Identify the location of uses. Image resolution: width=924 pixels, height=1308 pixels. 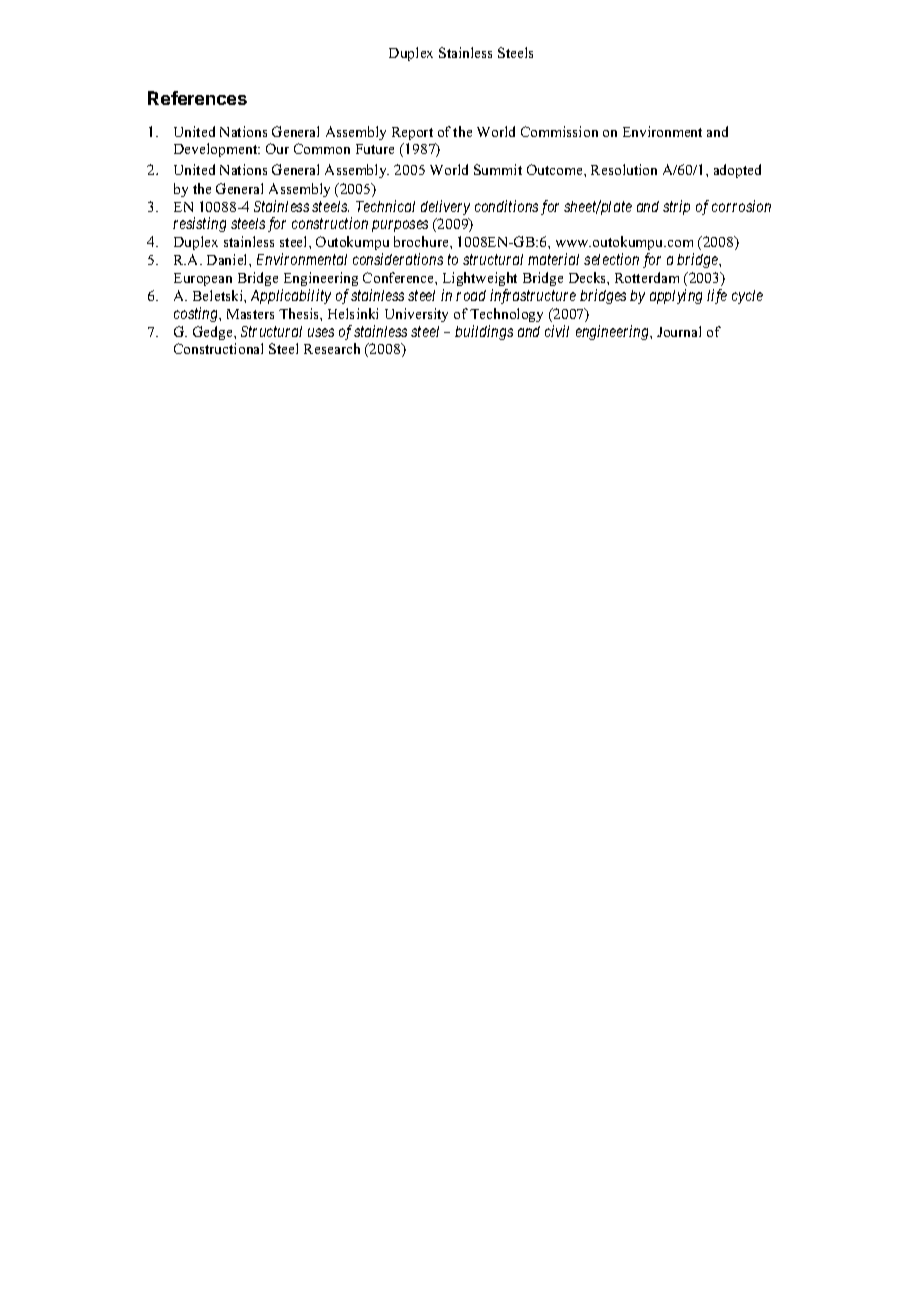
(321, 332).
